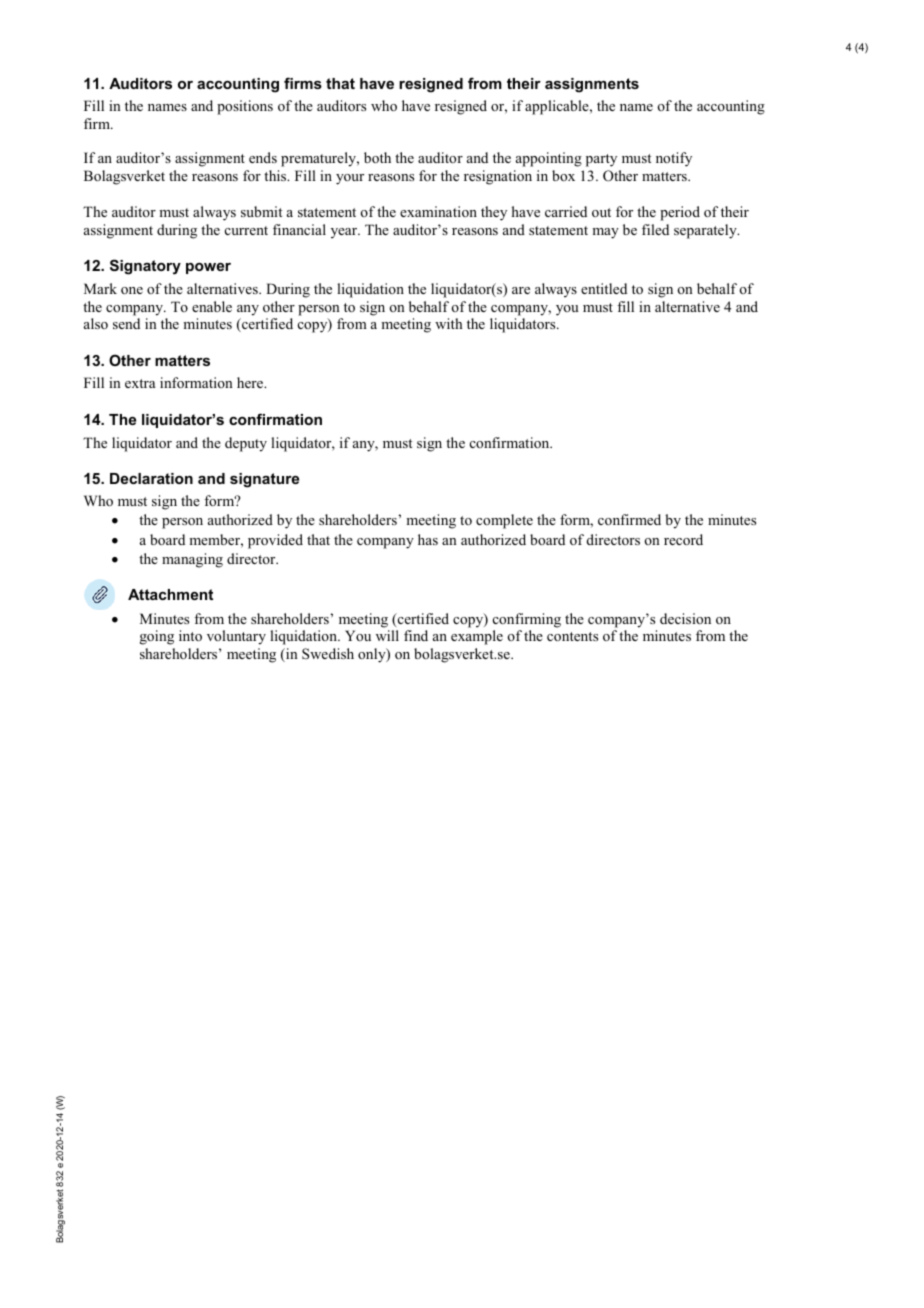 The width and height of the screenshot is (924, 1308). I want to click on with, so click(449, 323).
